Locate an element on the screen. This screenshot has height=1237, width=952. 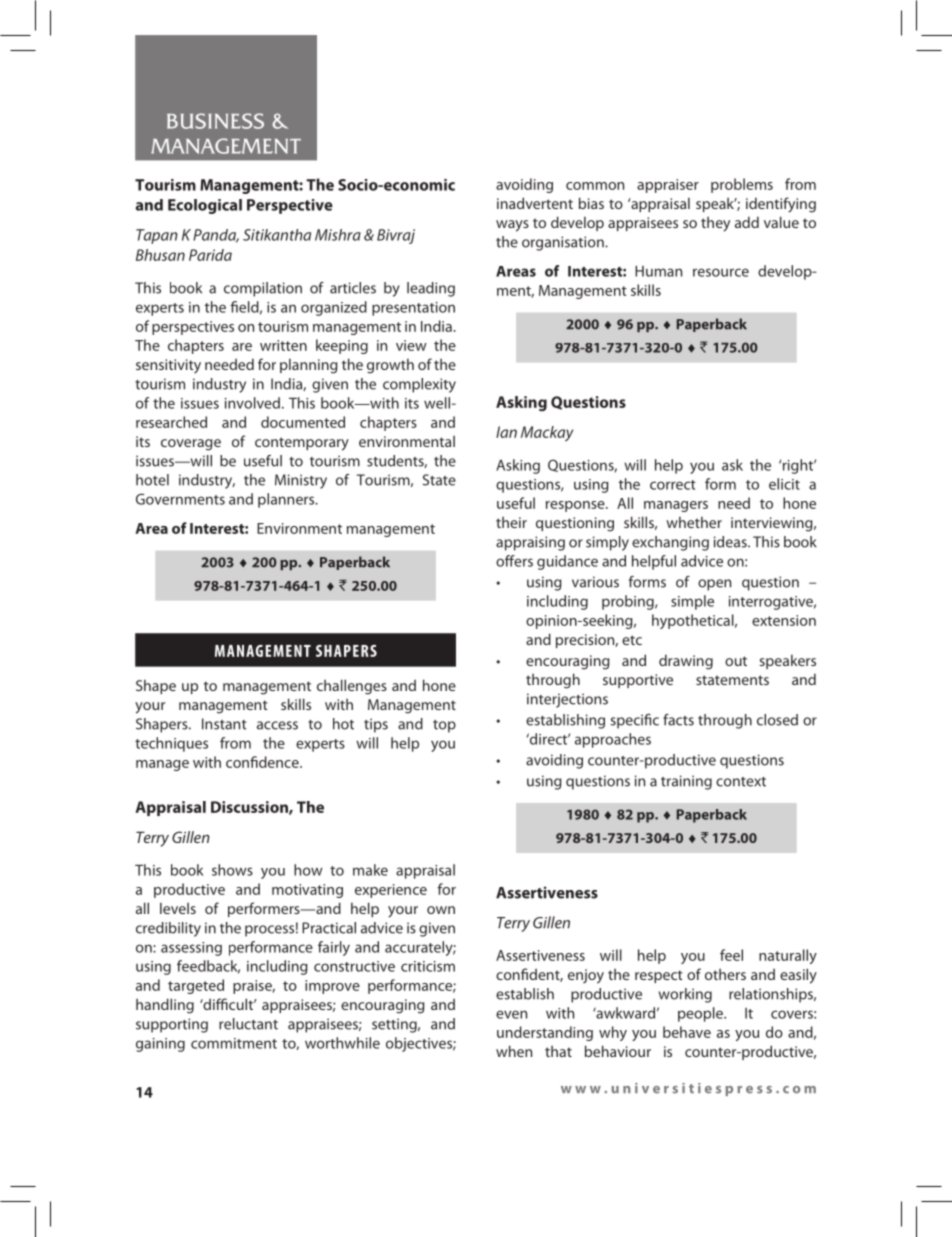
Ministry is located at coordinates (301, 481).
